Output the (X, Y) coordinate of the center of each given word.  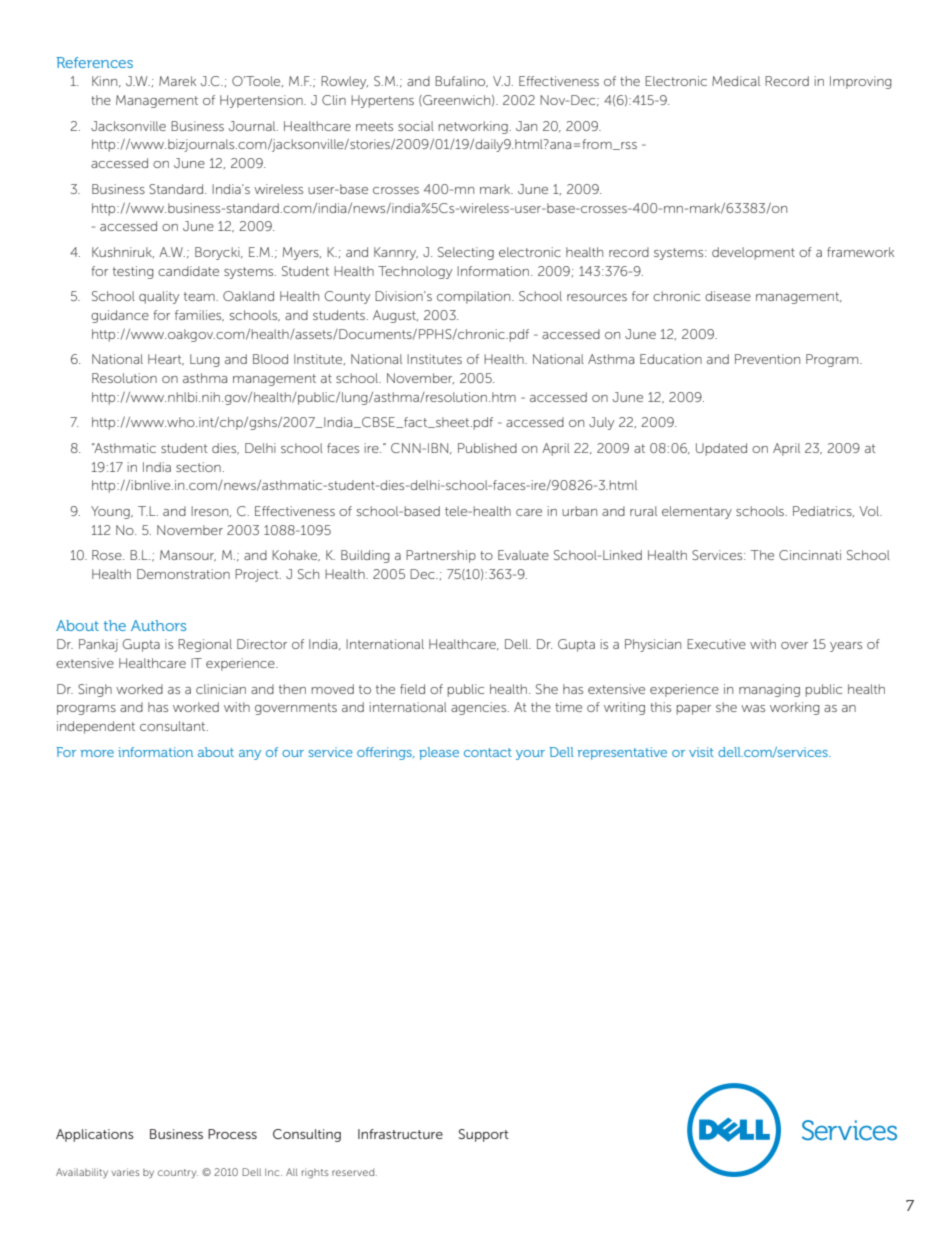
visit (701, 752)
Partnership (441, 556)
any (250, 755)
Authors (158, 625)
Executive (716, 644)
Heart (166, 359)
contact (488, 752)
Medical (736, 81)
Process (232, 1134)
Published (487, 448)
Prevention (767, 359)
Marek (177, 81)
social (416, 126)
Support (484, 1135)
